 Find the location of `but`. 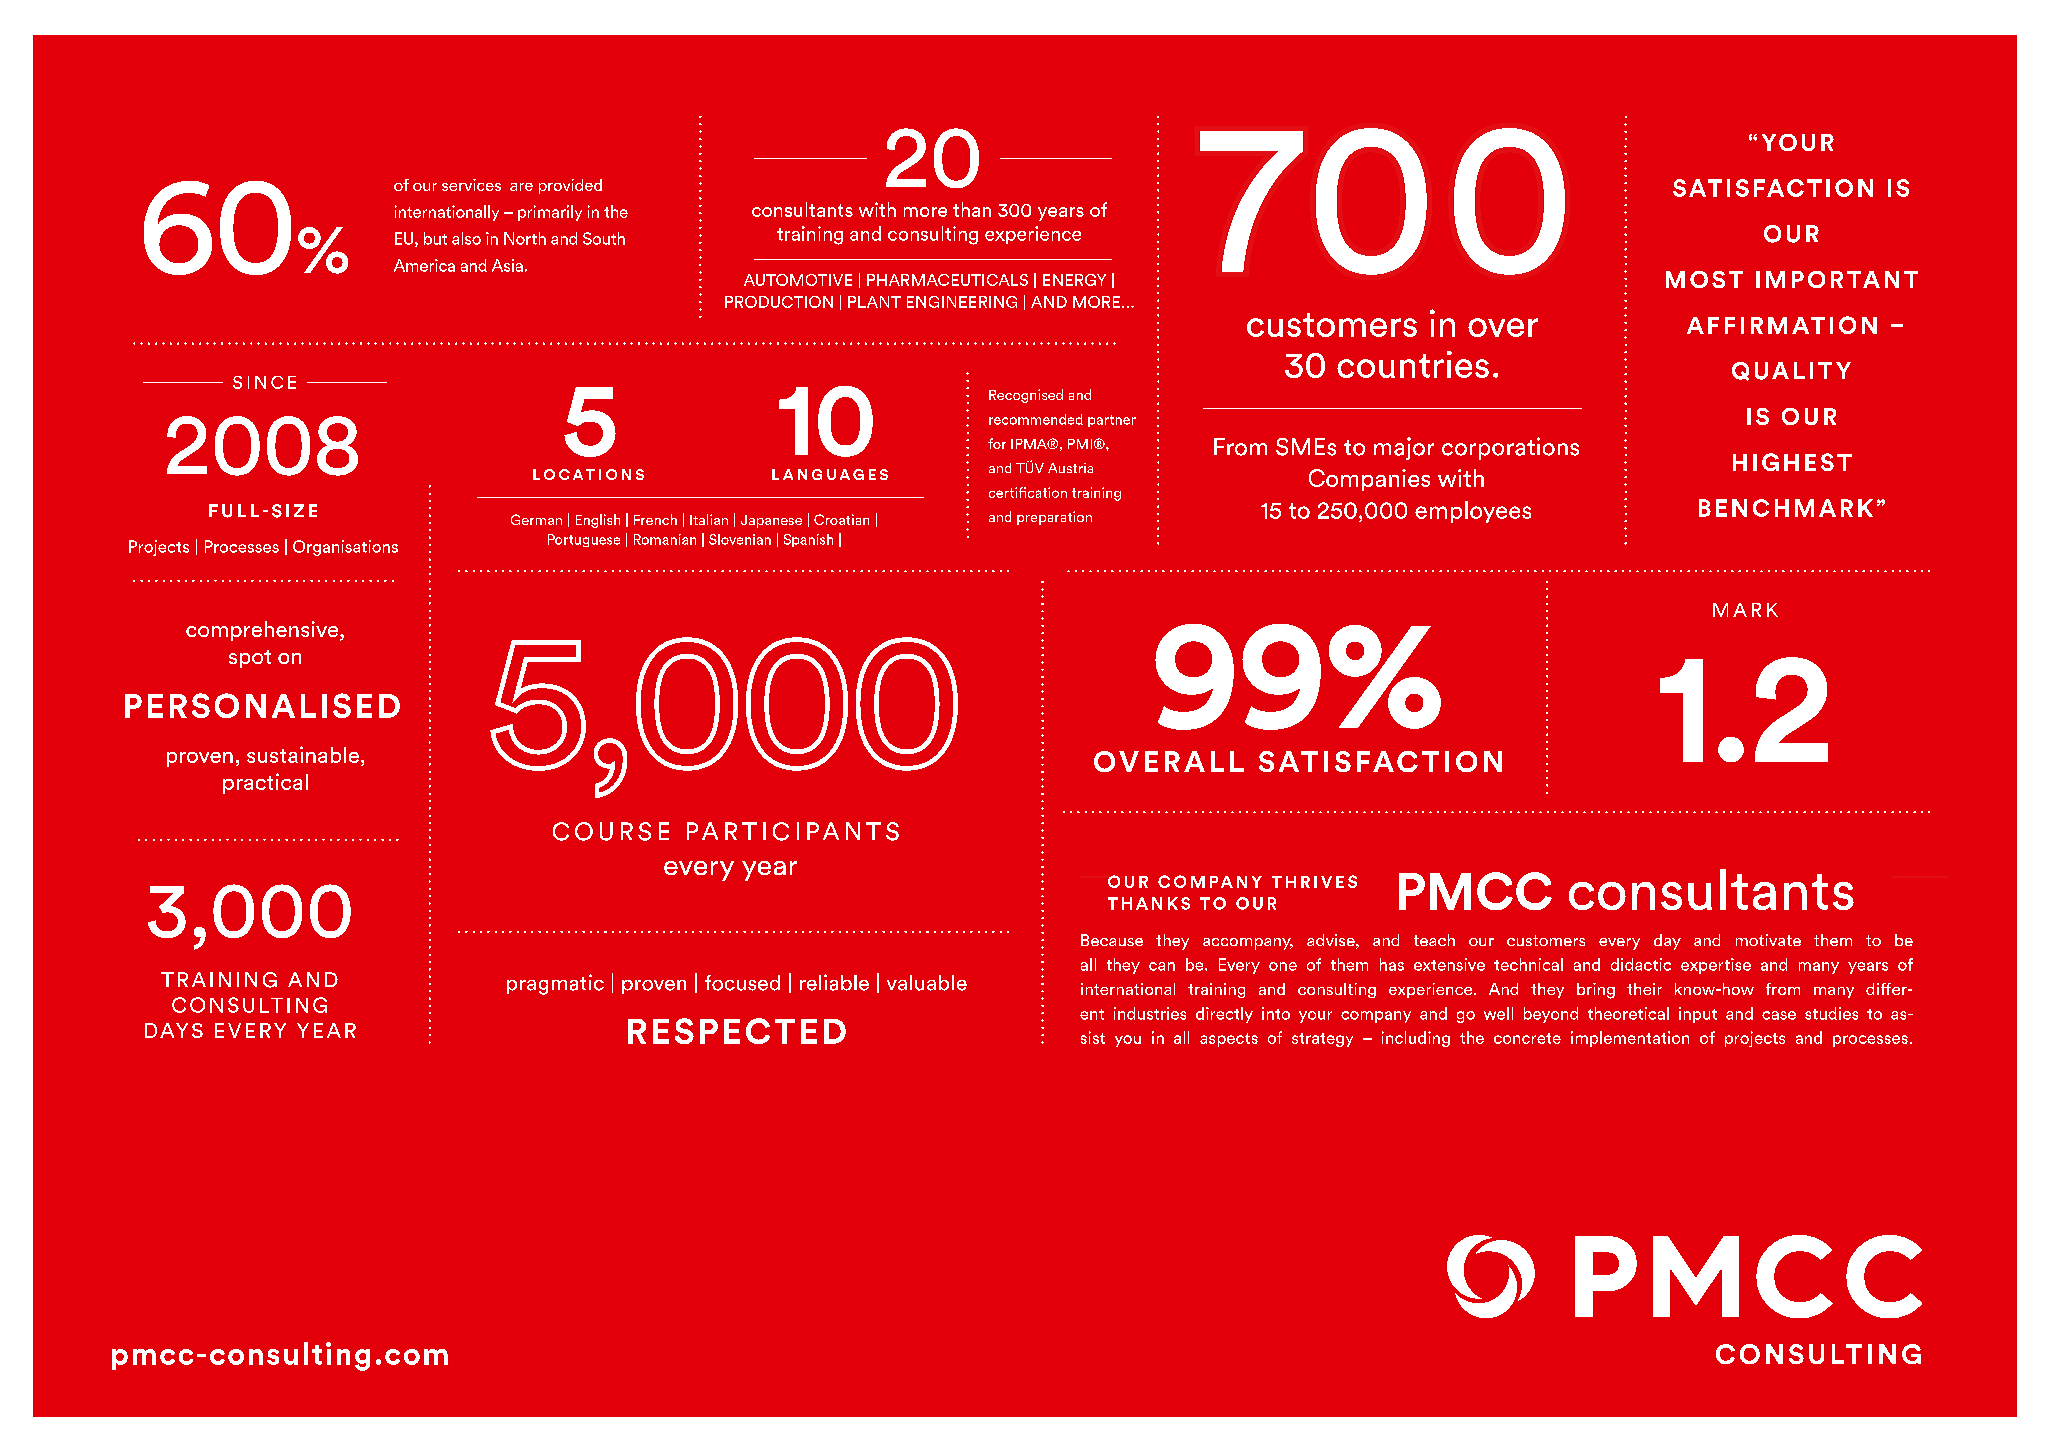

but is located at coordinates (435, 238).
